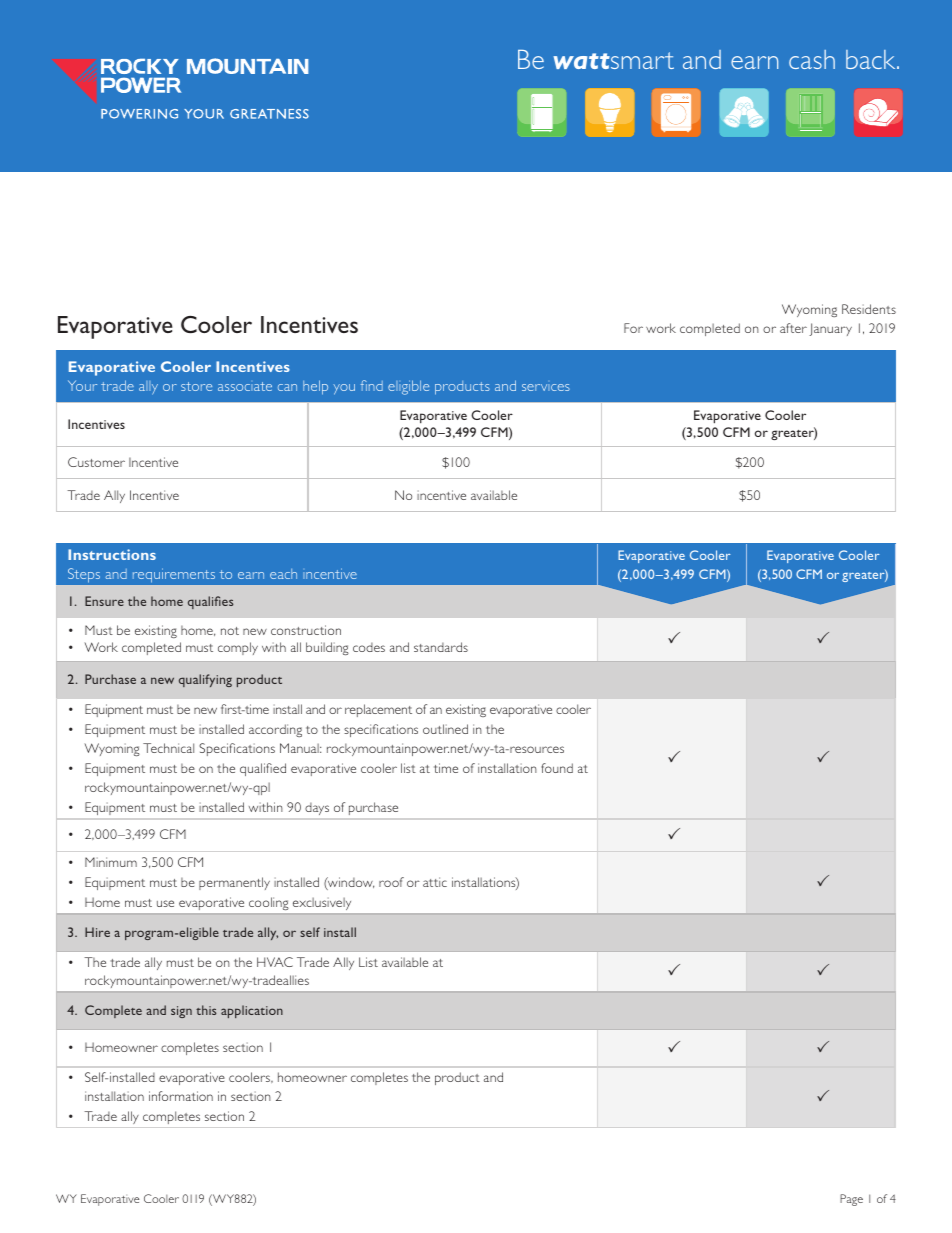 The height and width of the screenshot is (1233, 952). Describe the element at coordinates (252, 1011) in the screenshot. I see `application` at that location.
